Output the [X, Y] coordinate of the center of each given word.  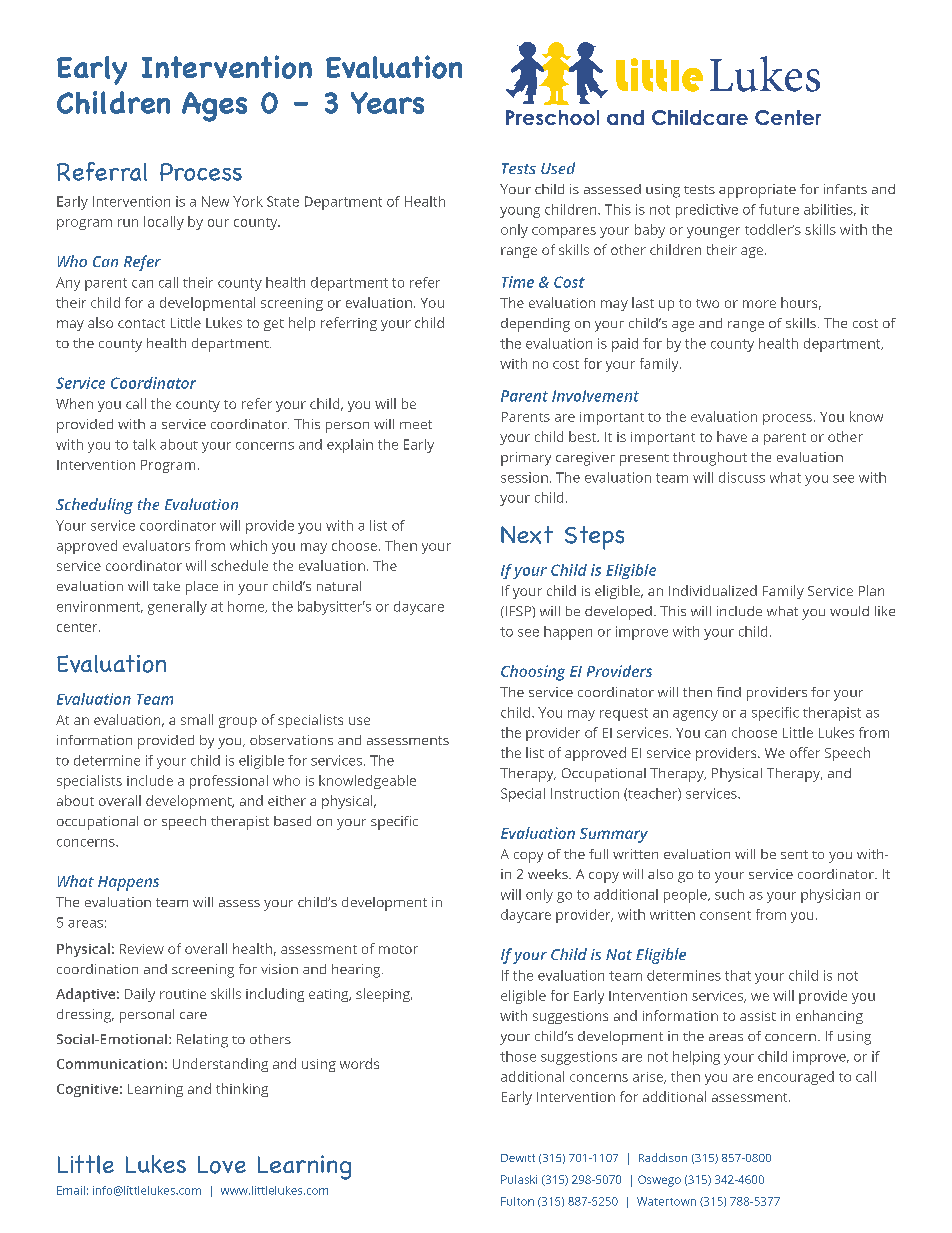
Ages [214, 107]
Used [558, 168]
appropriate [757, 191]
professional [229, 782]
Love [222, 1165]
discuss [742, 477]
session [524, 477]
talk [144, 444]
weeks [549, 874]
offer [805, 752]
